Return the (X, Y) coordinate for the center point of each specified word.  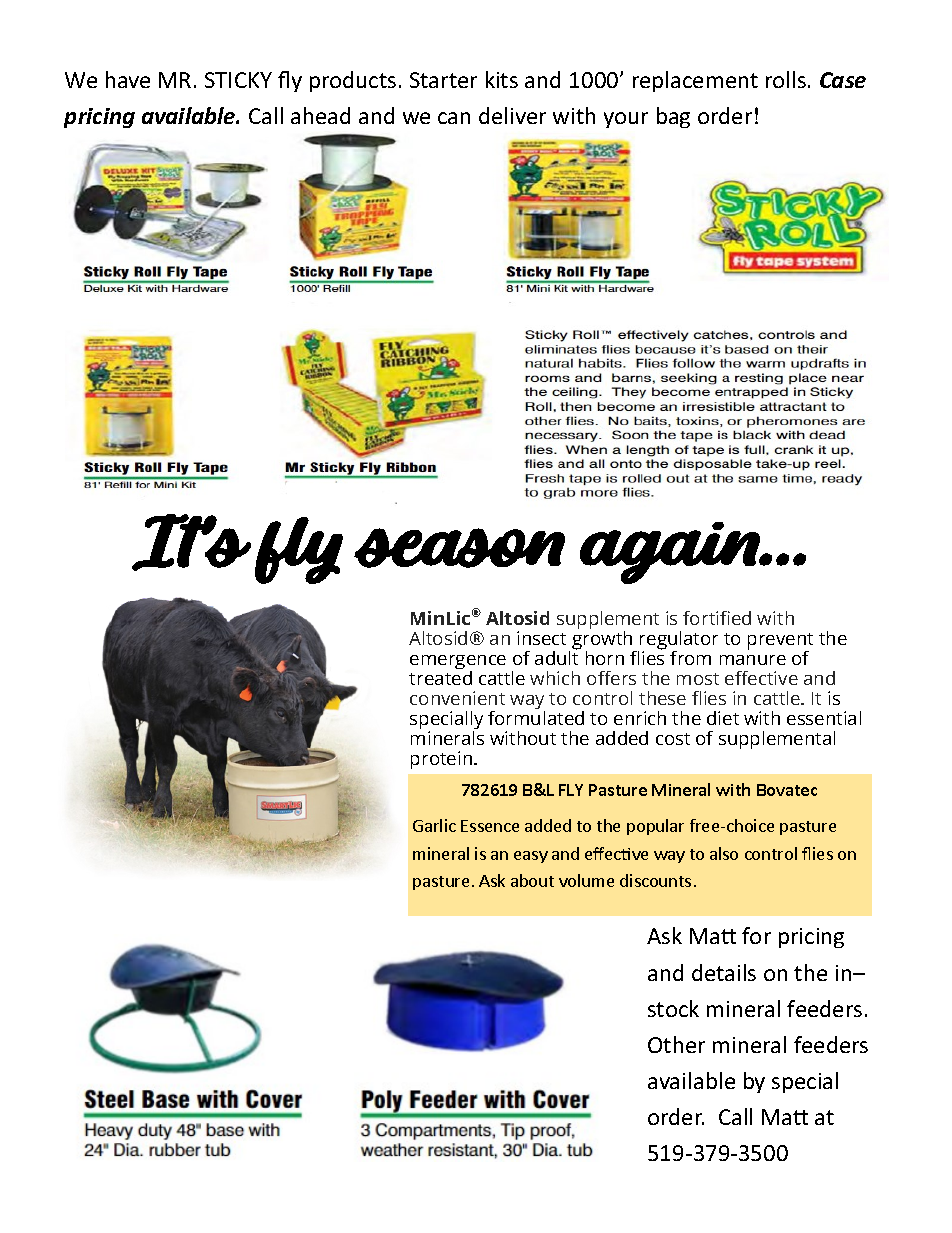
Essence (490, 826)
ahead (320, 115)
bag (673, 117)
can (454, 118)
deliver (512, 115)
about (532, 880)
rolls (786, 79)
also (724, 853)
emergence (458, 664)
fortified (717, 618)
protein (441, 760)
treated (440, 678)
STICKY (238, 80)
